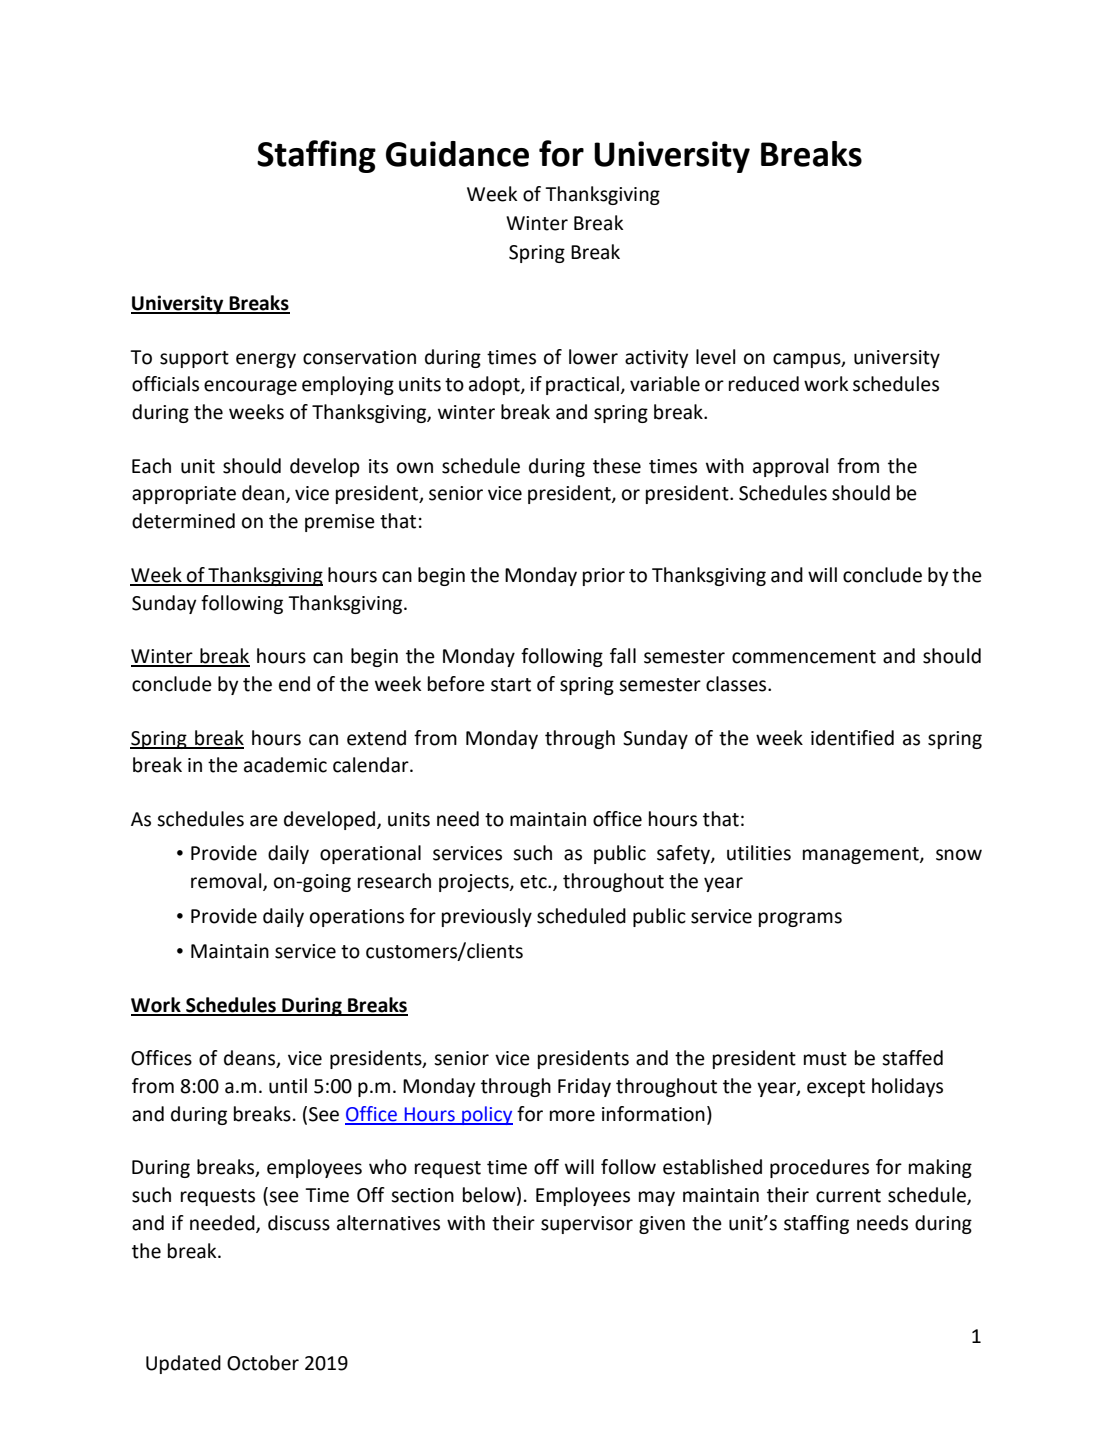  What do you see at coordinates (285, 765) in the screenshot?
I see `academic` at bounding box center [285, 765].
